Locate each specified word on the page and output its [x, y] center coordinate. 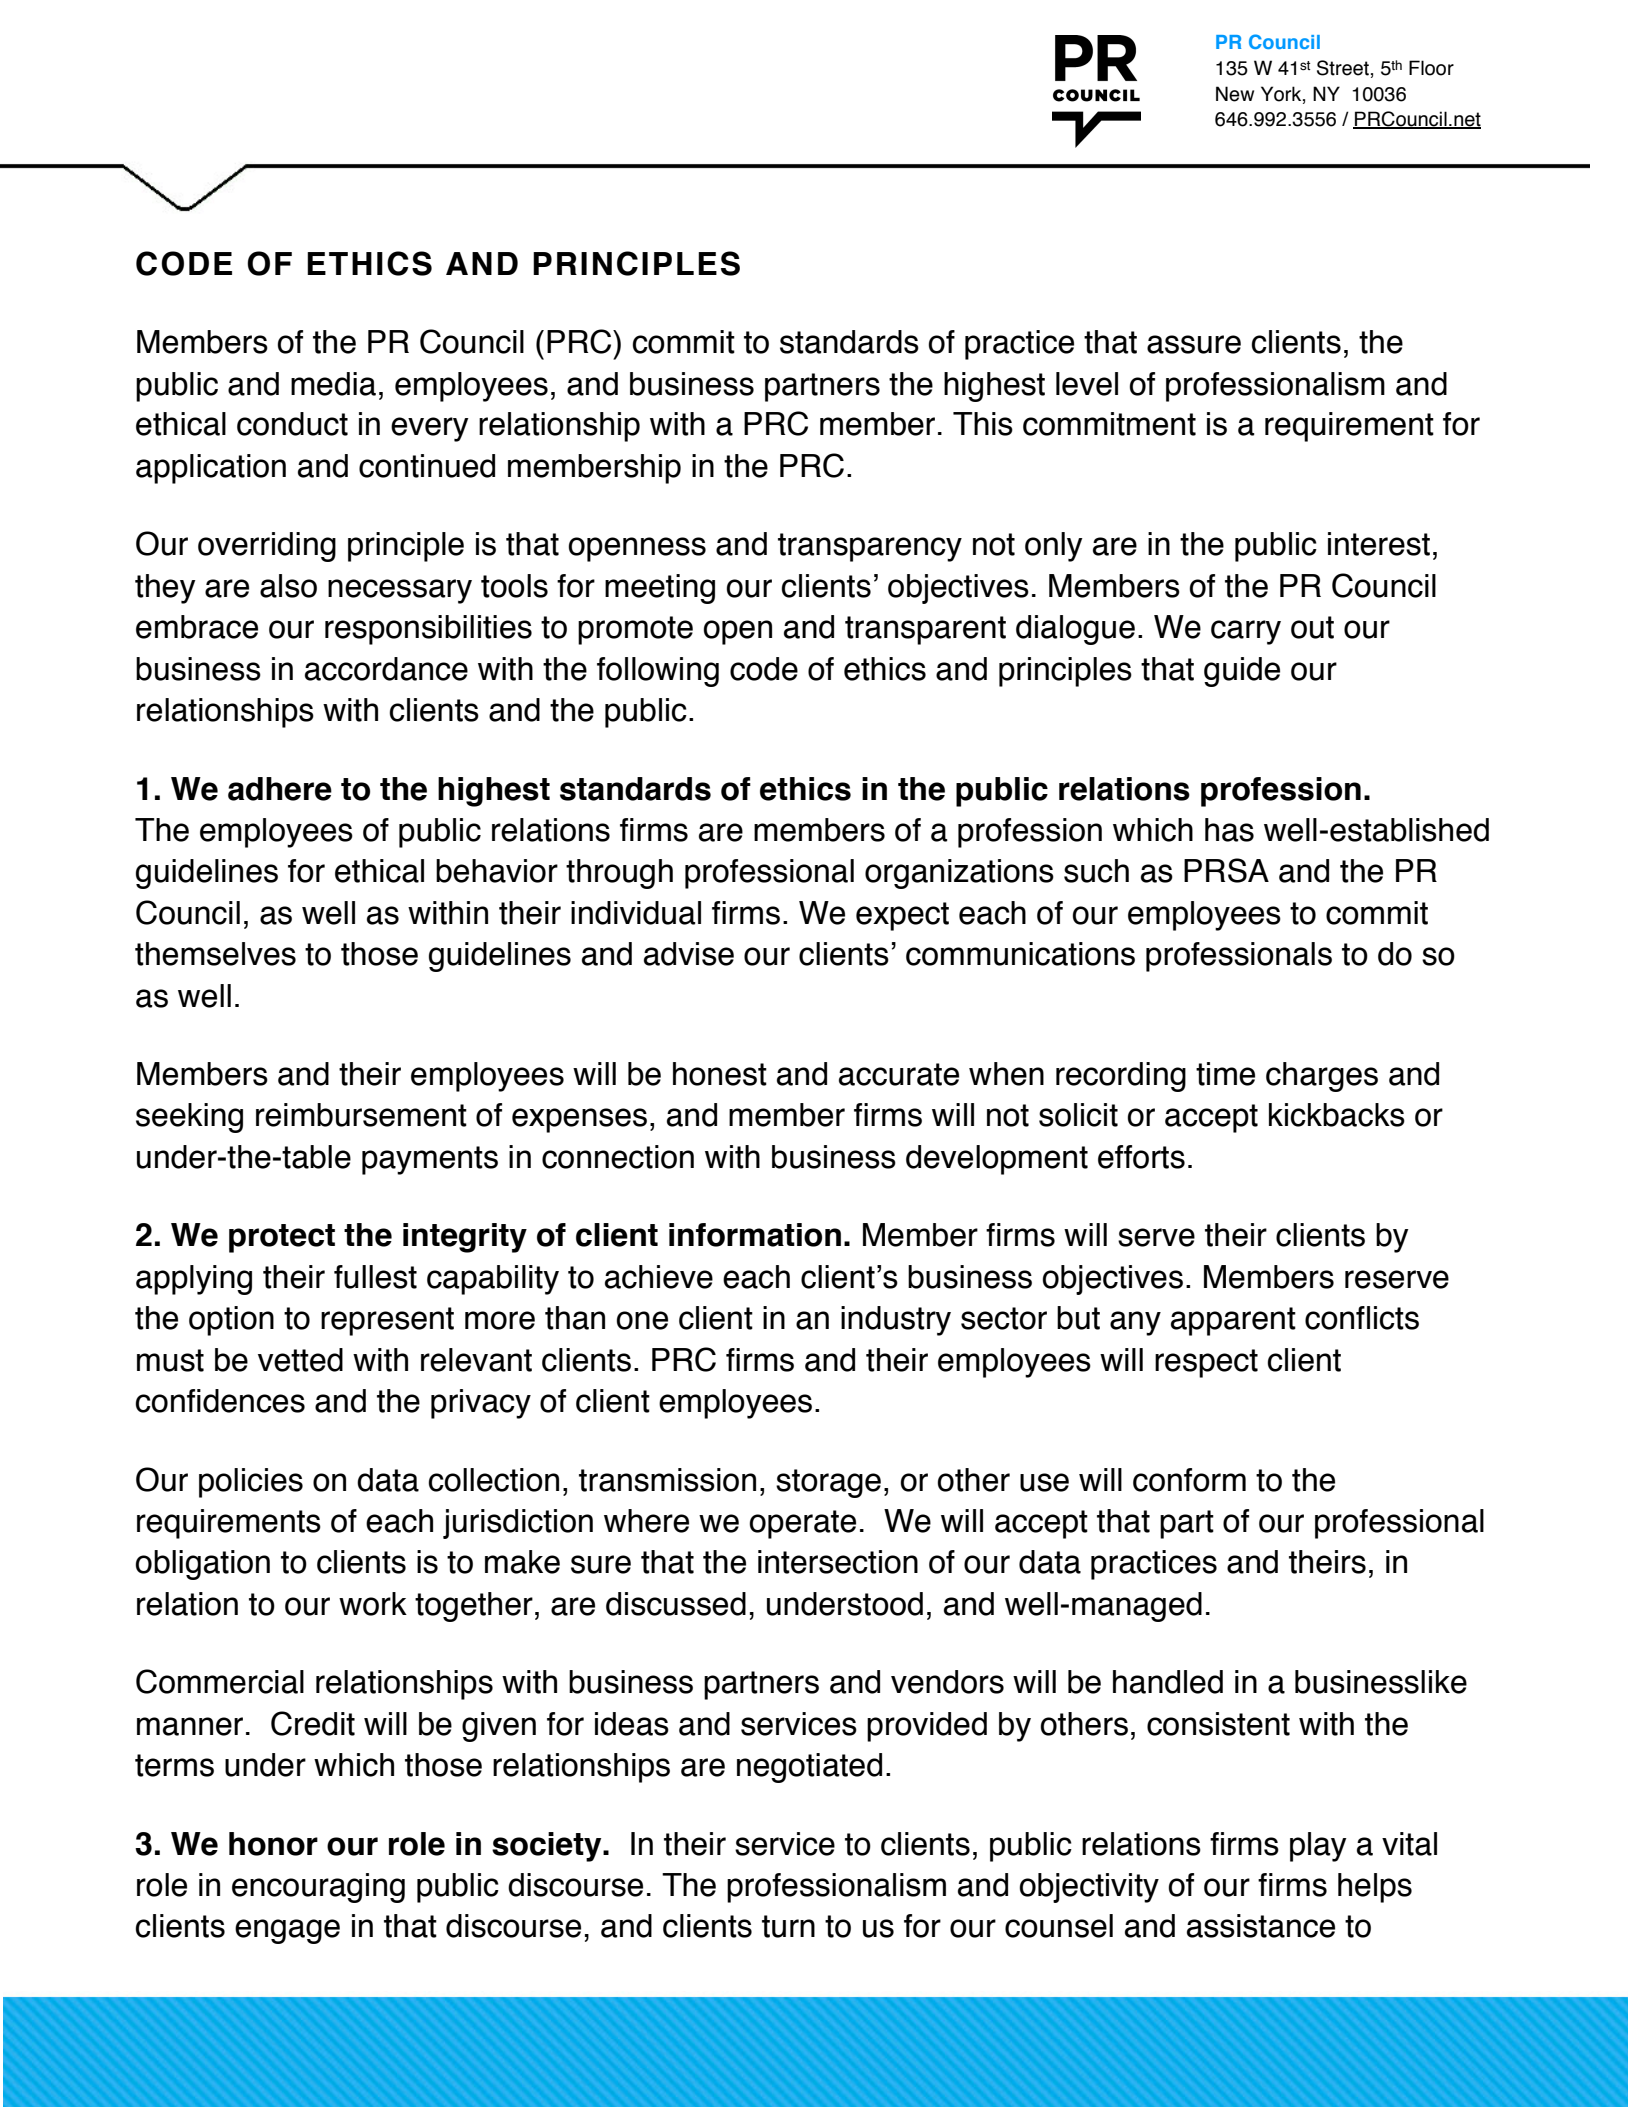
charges [1322, 1077]
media [333, 384]
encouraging [318, 1888]
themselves [215, 954]
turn [788, 1926]
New [1235, 94]
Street [1343, 68]
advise [689, 954]
